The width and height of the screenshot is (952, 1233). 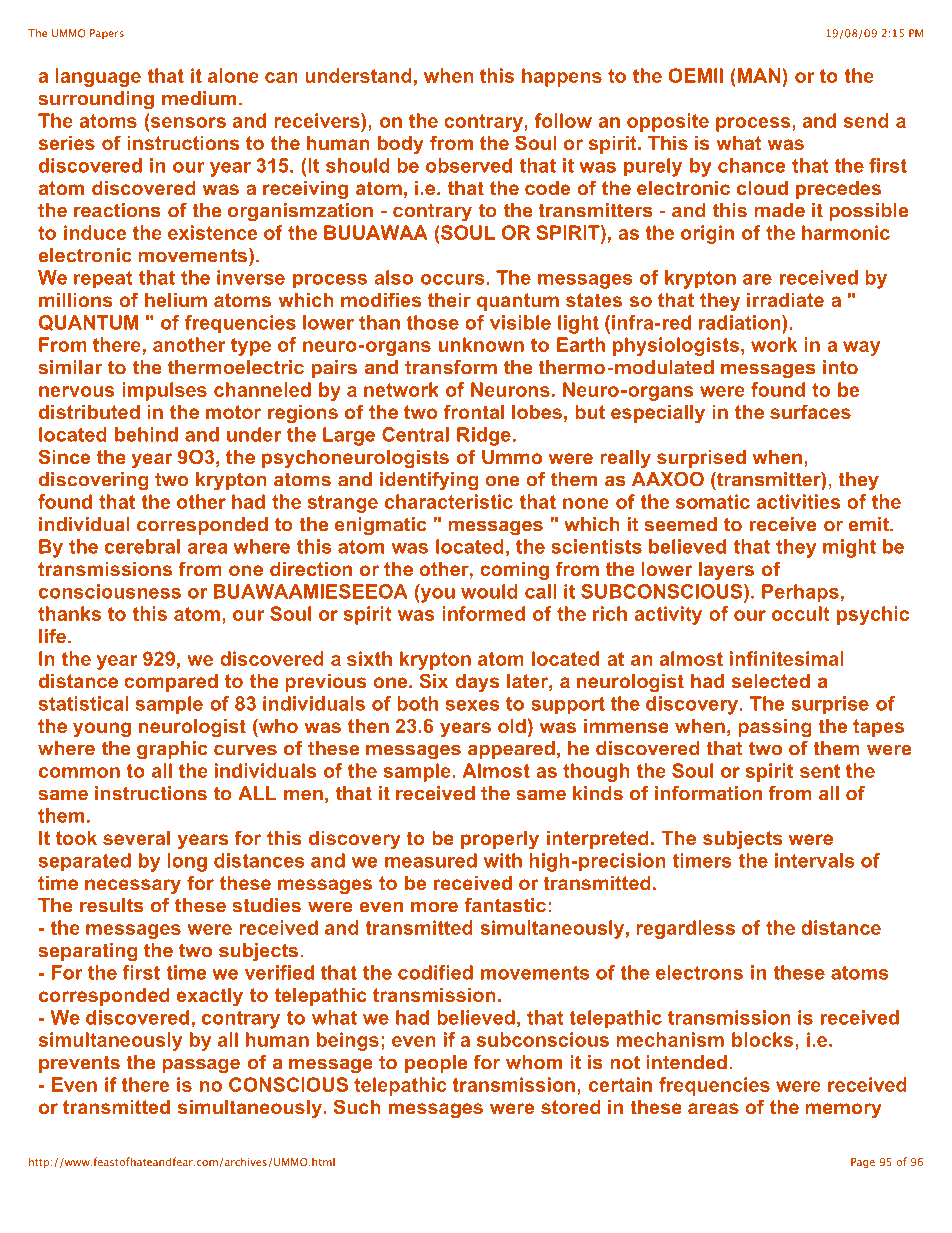 What do you see at coordinates (866, 120) in the screenshot?
I see `send` at bounding box center [866, 120].
